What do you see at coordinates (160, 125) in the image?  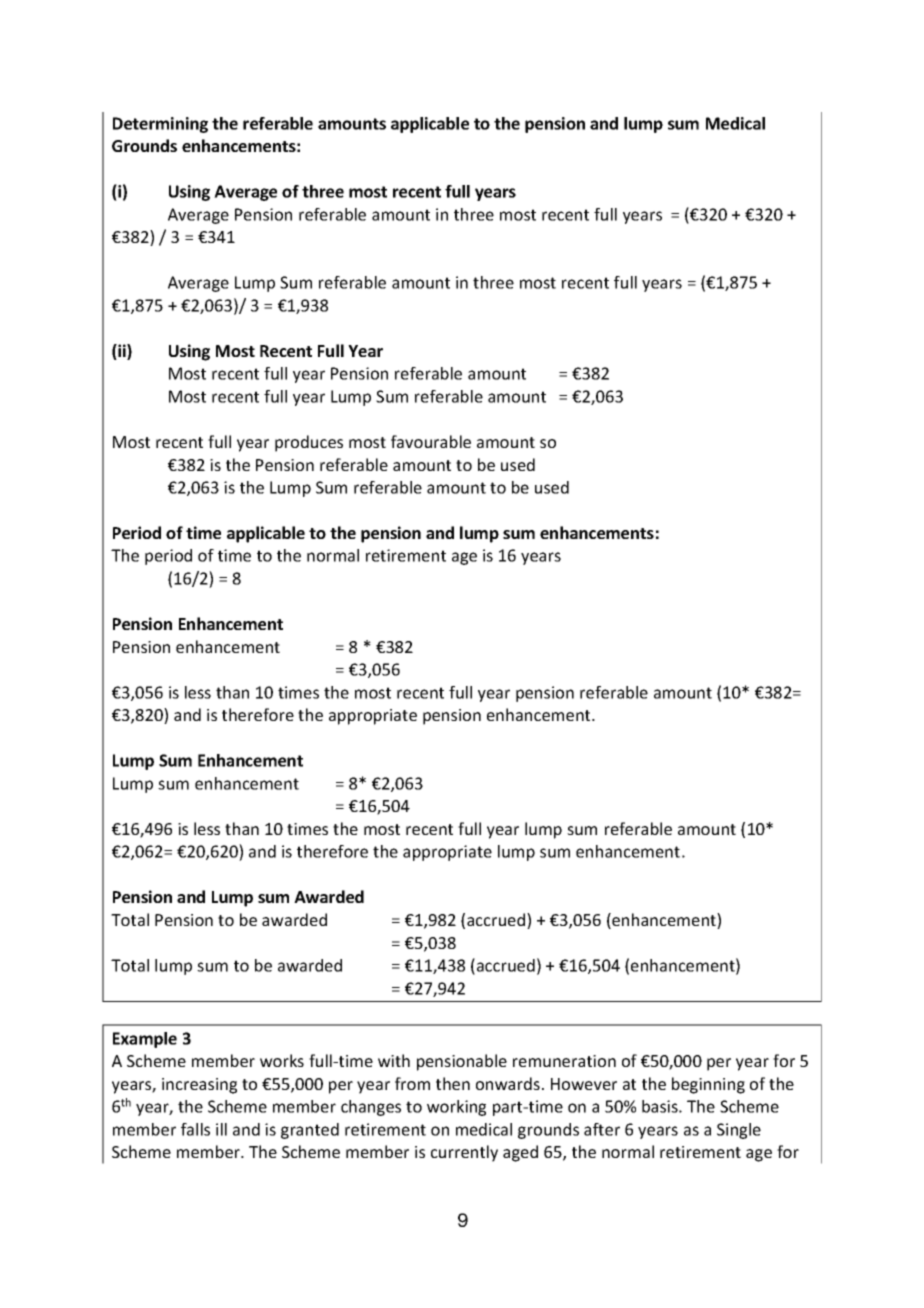 I see `Determining` at bounding box center [160, 125].
